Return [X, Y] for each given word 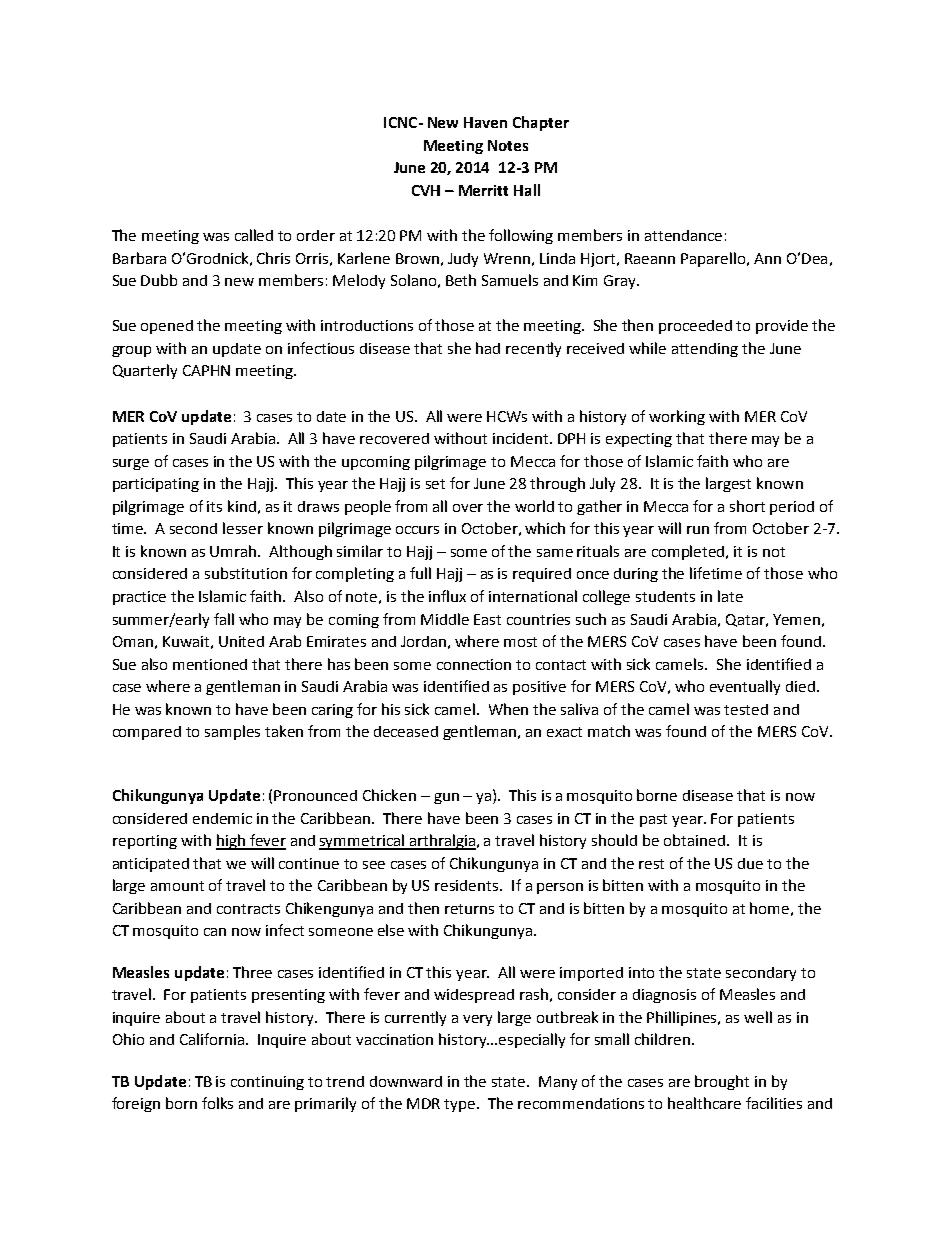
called [254, 235]
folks [217, 1103]
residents [468, 885]
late [730, 596]
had [488, 348]
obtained [694, 840]
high [231, 842]
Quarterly [145, 371]
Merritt [483, 190]
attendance [683, 235]
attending [705, 350]
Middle [445, 619]
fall [224, 619]
